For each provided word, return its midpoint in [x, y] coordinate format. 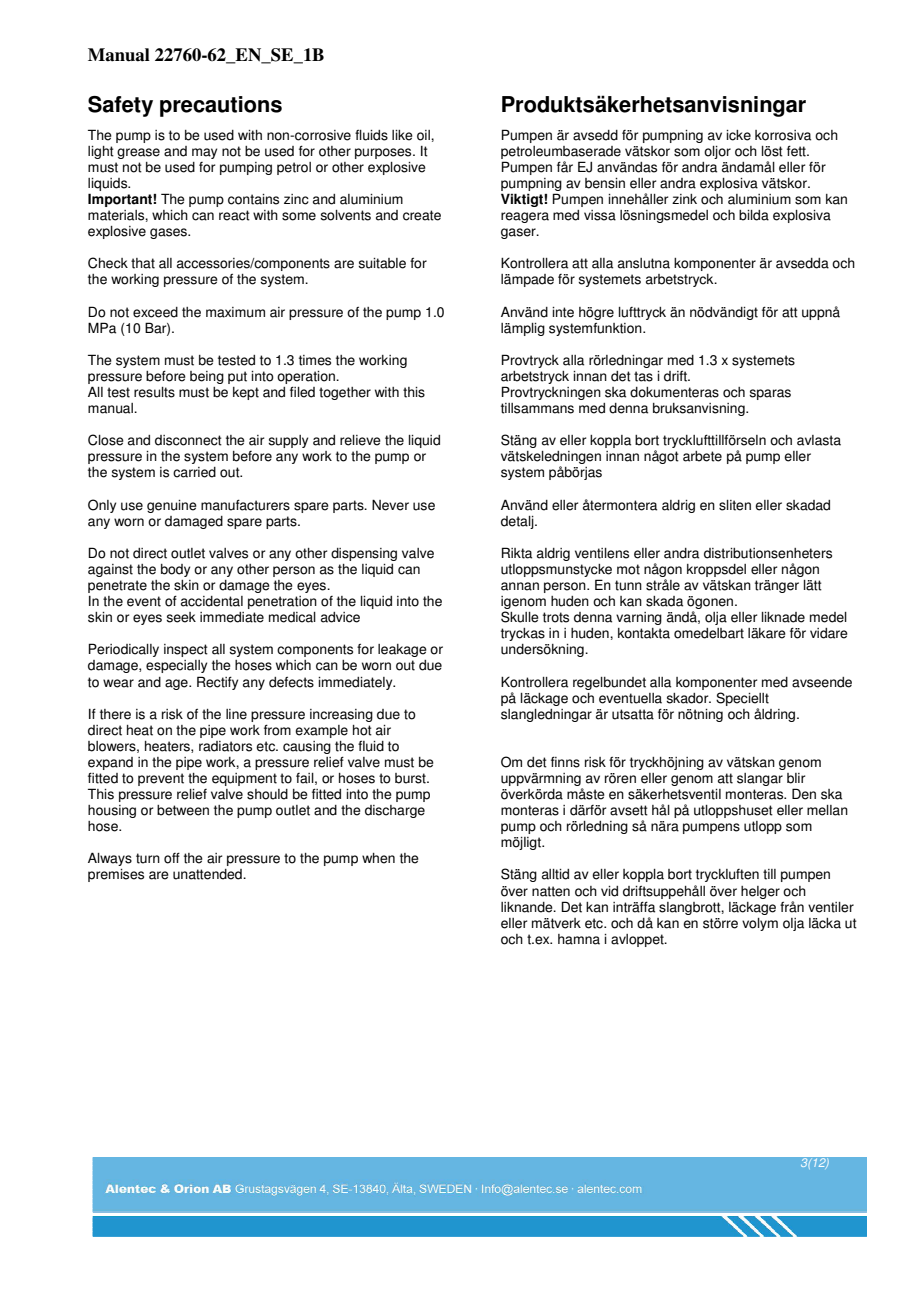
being [207, 377]
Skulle [520, 617]
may [204, 153]
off [172, 858]
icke [738, 135]
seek [181, 617]
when [378, 858]
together [345, 393]
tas [643, 376]
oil [424, 135]
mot [628, 569]
